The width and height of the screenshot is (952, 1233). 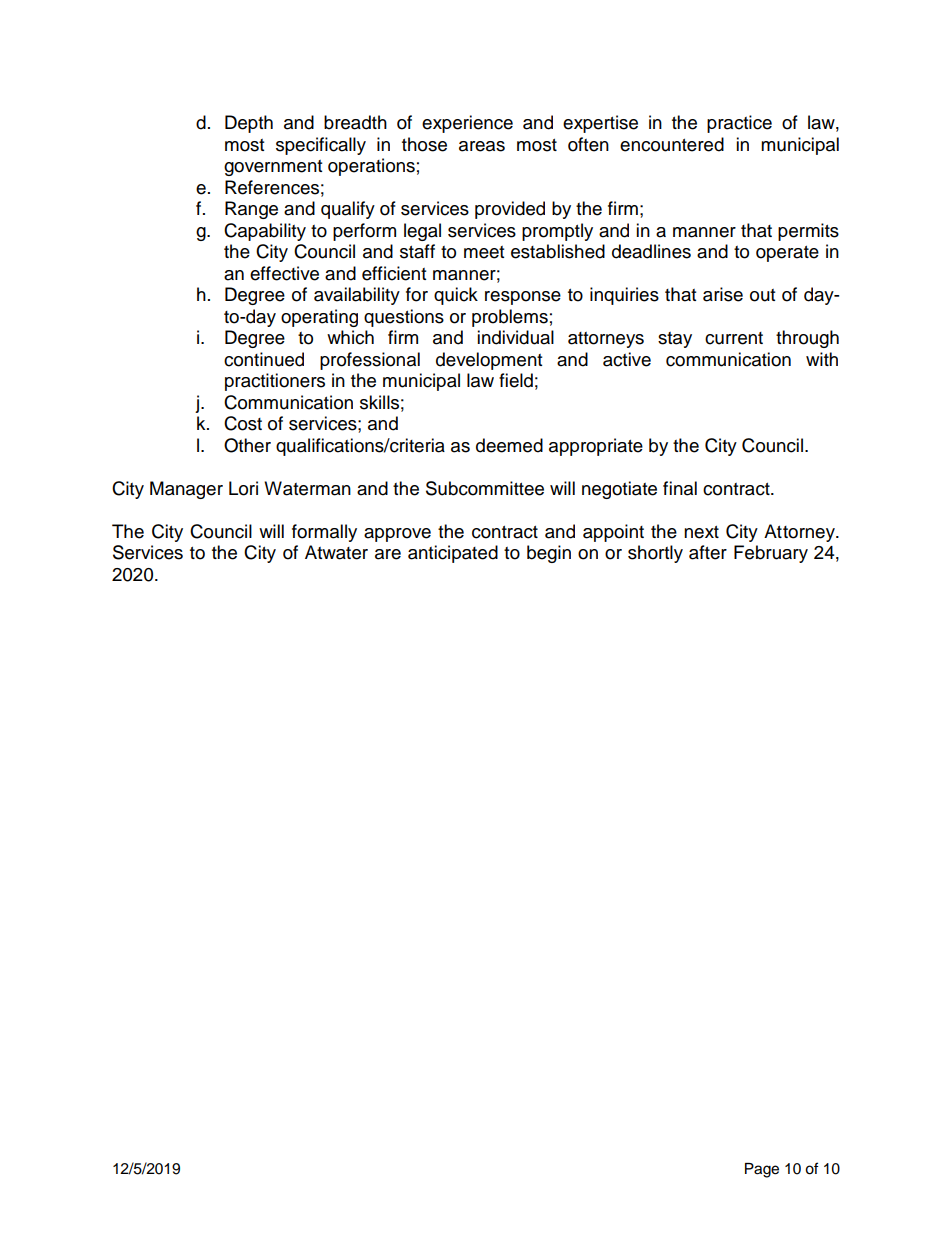 I want to click on anticipated, so click(x=453, y=554).
